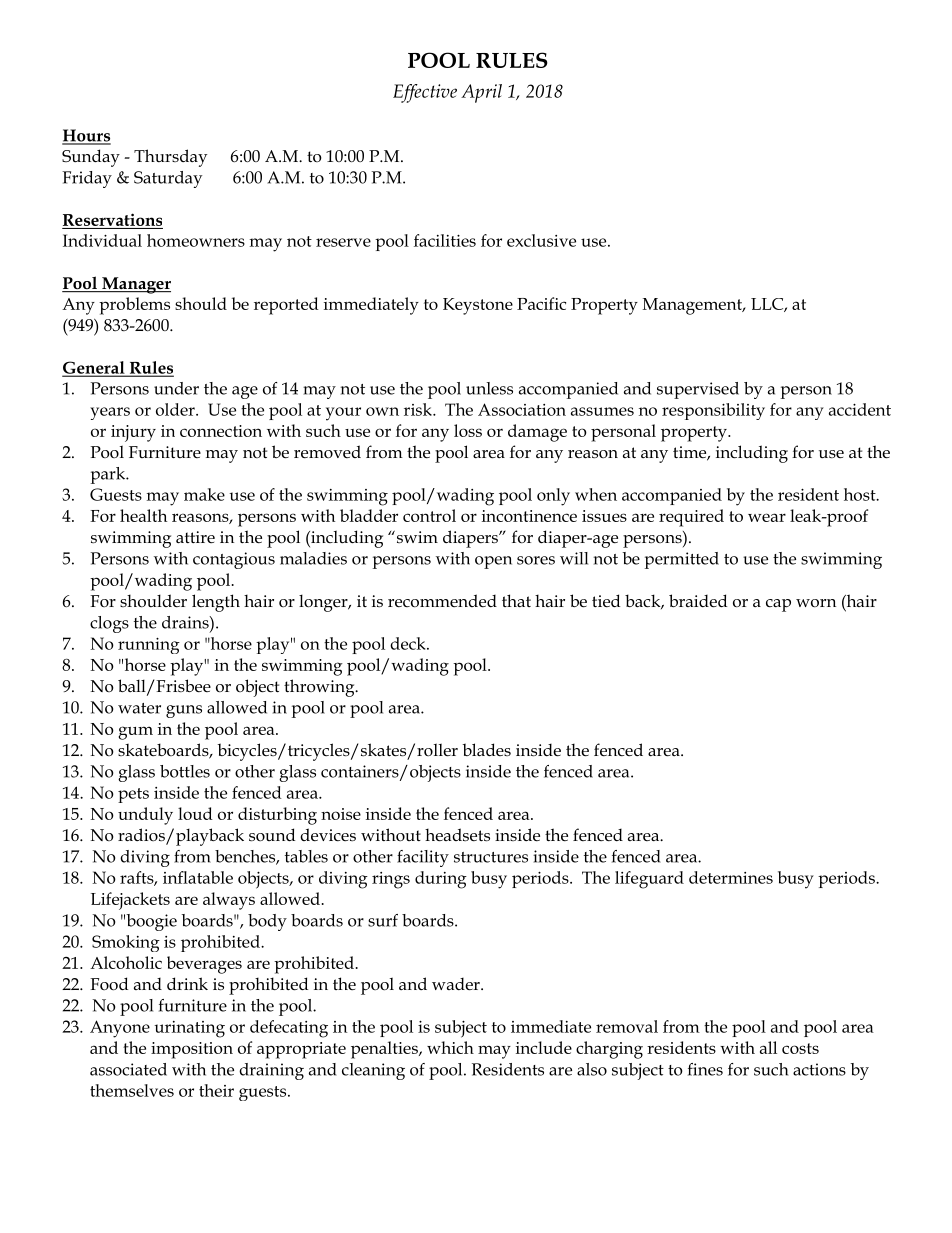 Image resolution: width=952 pixels, height=1233 pixels. I want to click on cap, so click(778, 605).
